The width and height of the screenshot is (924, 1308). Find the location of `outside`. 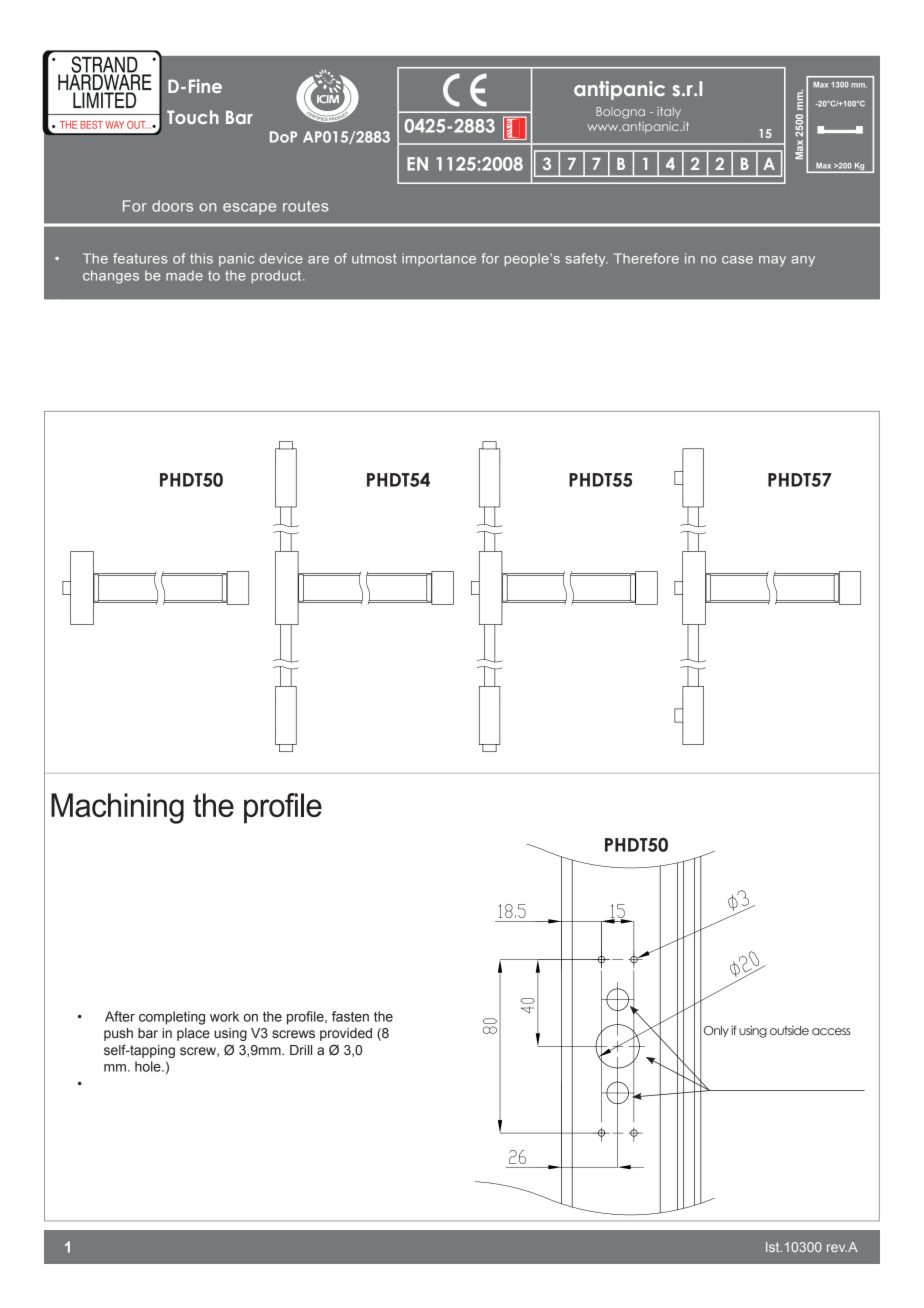

outside is located at coordinates (789, 1030).
